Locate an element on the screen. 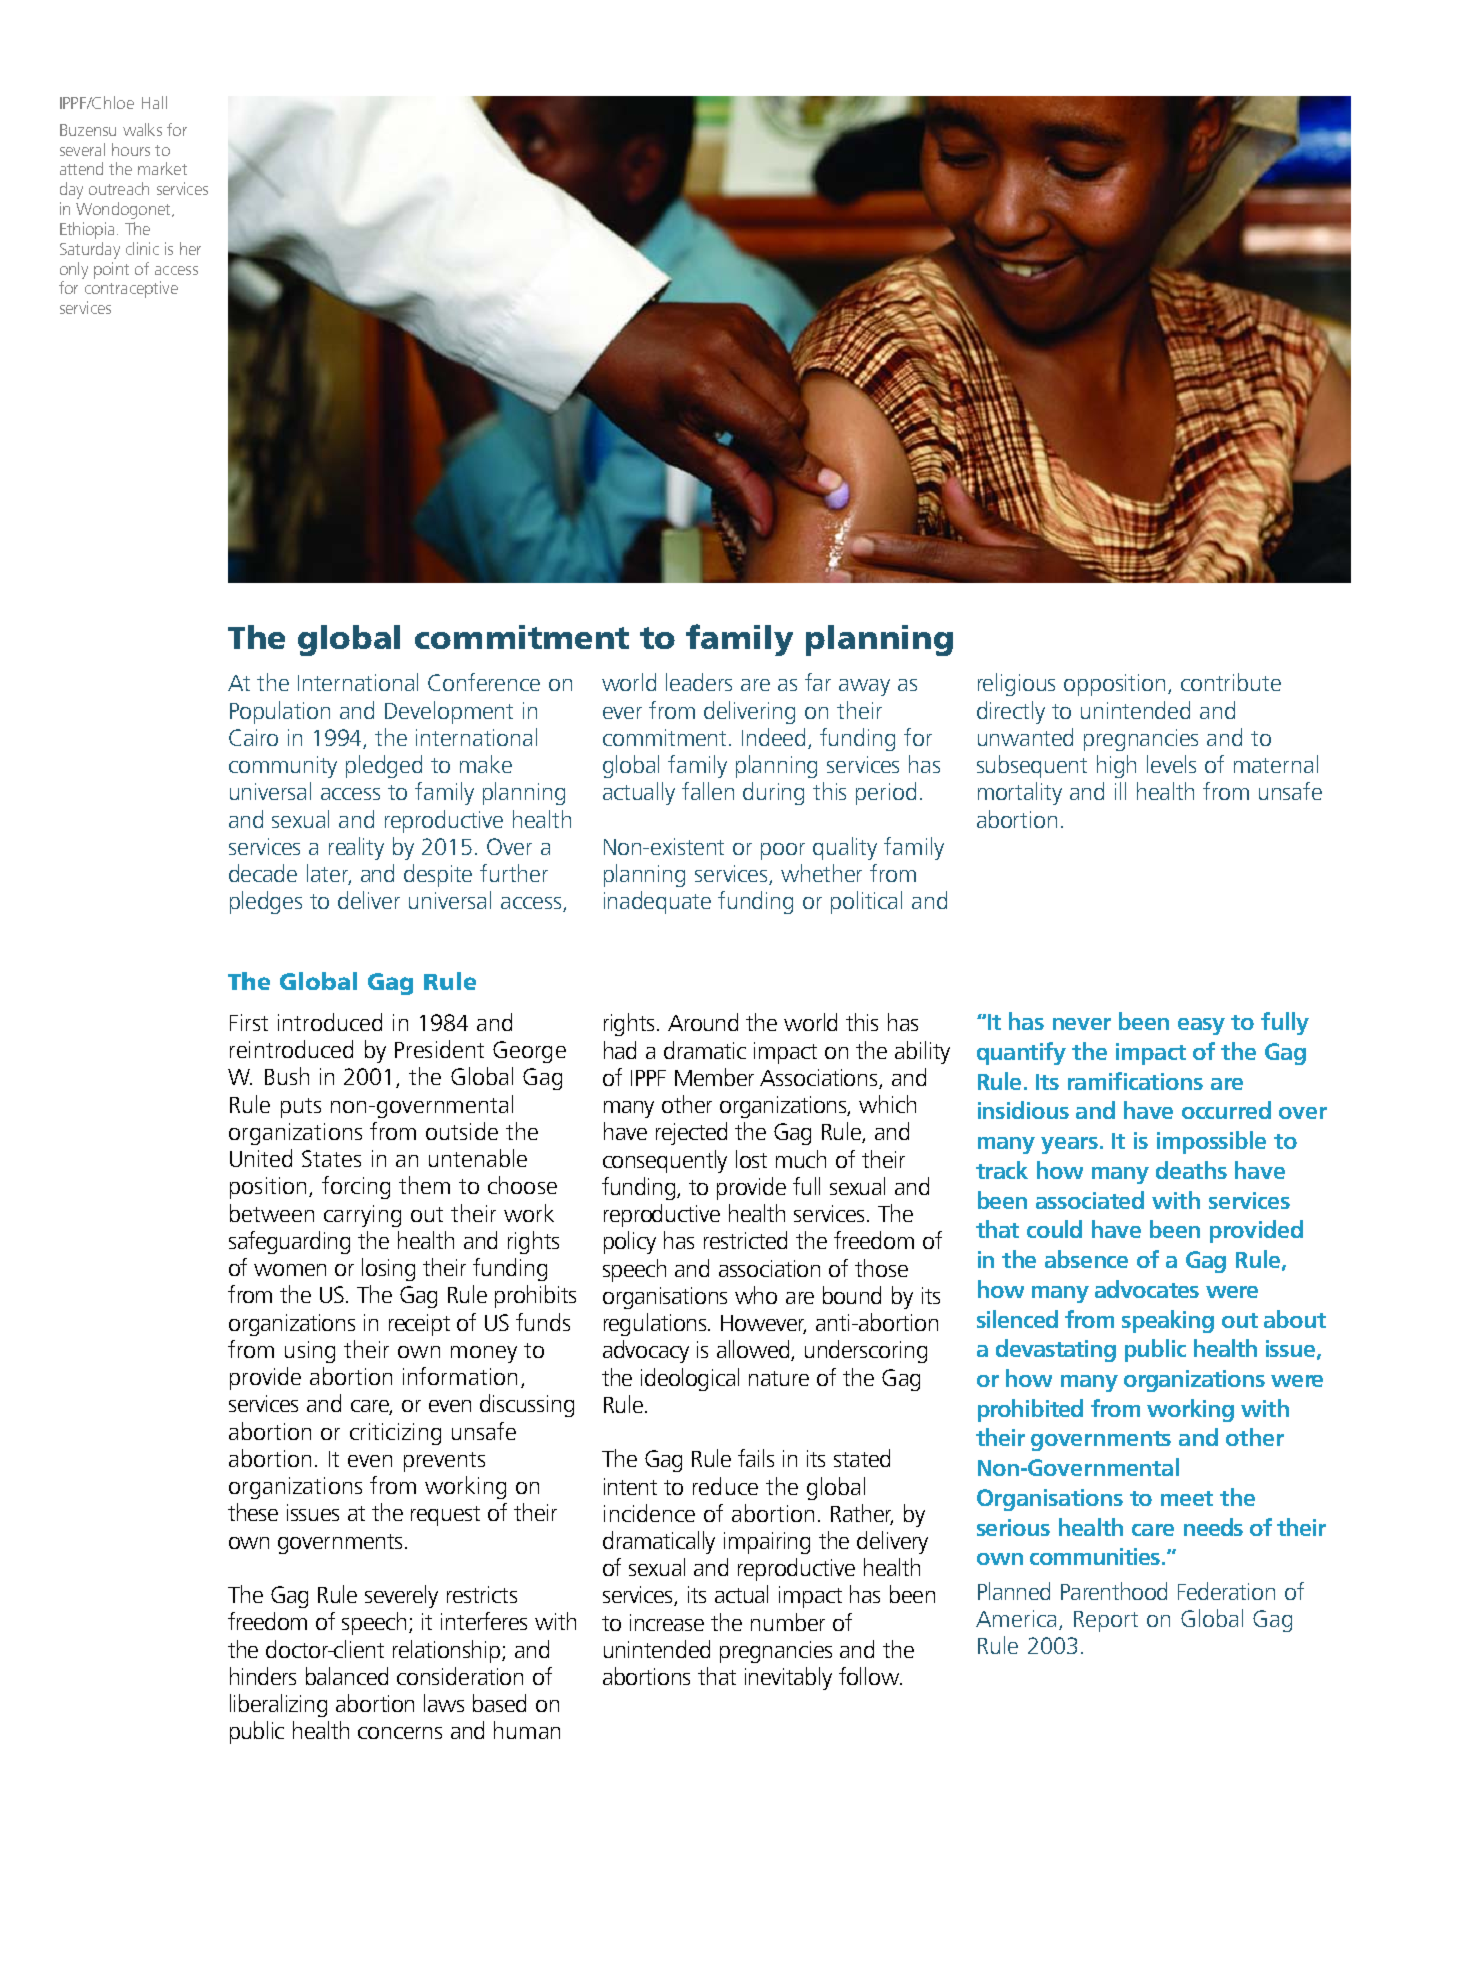  contraceptive is located at coordinates (131, 289).
